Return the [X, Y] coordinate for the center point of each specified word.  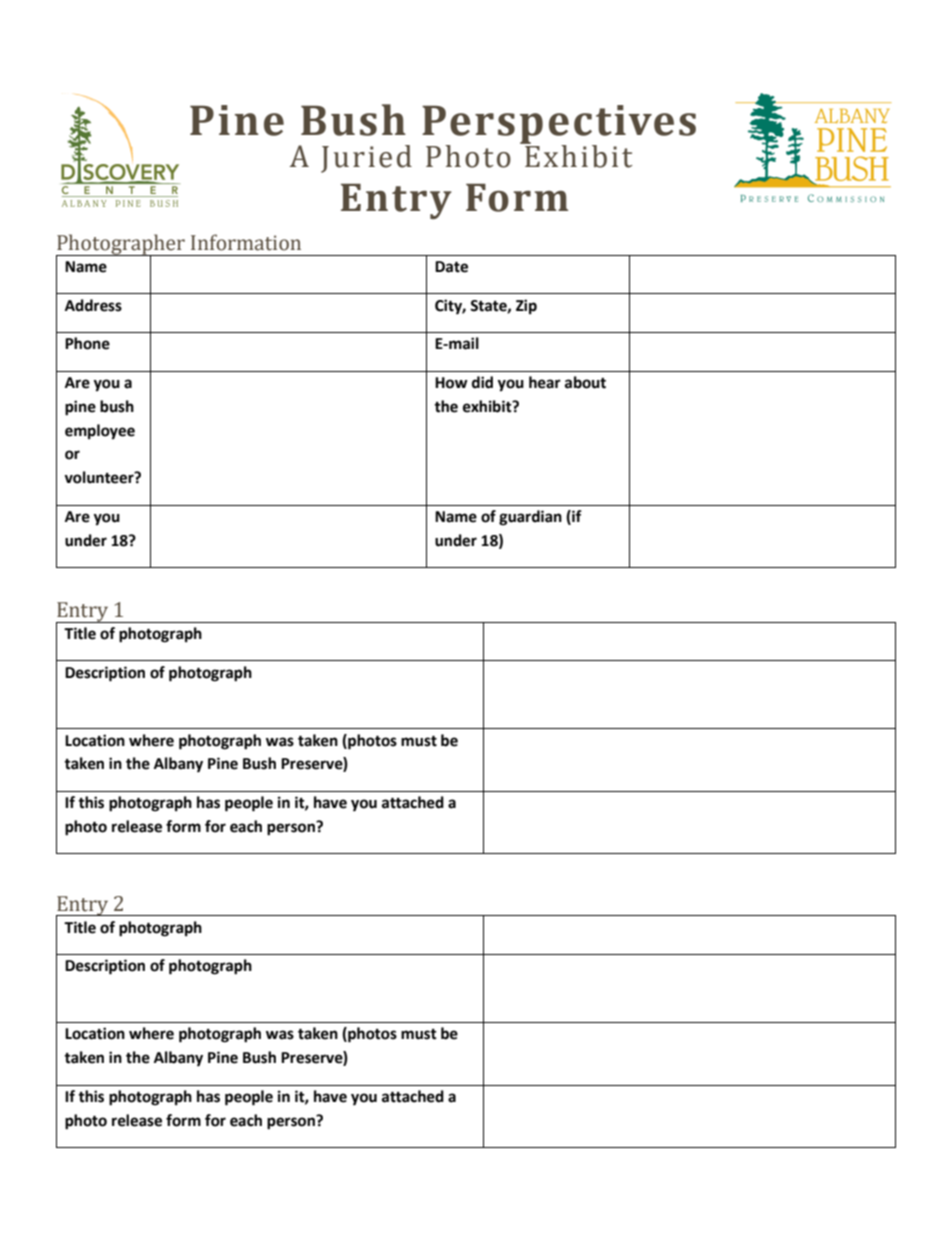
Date [451, 267]
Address [93, 305]
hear [545, 382]
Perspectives [559, 126]
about [585, 382]
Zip [526, 307]
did [482, 382]
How [451, 383]
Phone [87, 343]
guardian [530, 518]
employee [100, 432]
